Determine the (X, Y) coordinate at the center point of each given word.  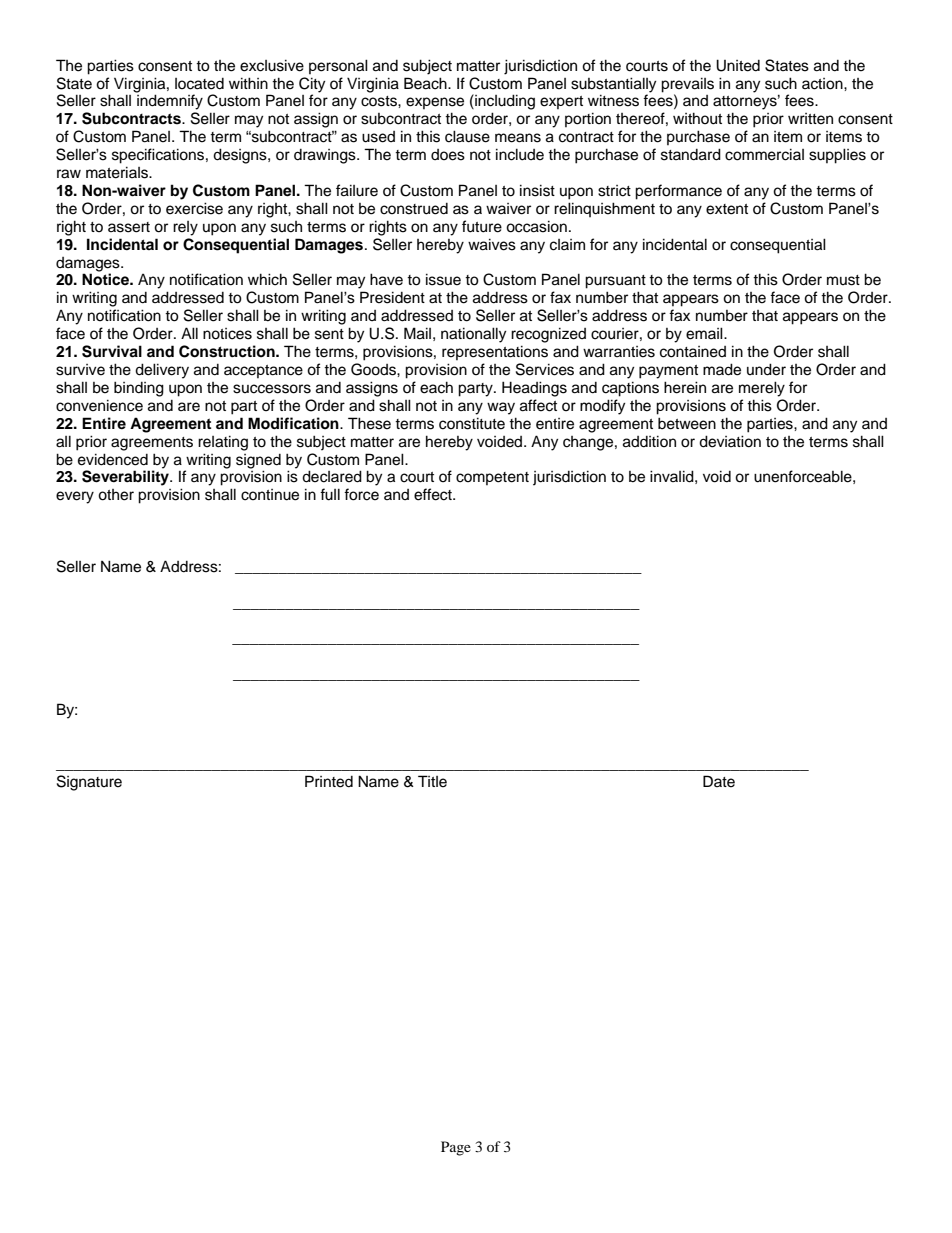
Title (432, 781)
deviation (730, 441)
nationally (473, 335)
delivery (162, 371)
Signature (89, 783)
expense (435, 103)
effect (434, 494)
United (738, 65)
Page (456, 1148)
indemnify (170, 102)
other (116, 495)
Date (719, 781)
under (766, 369)
